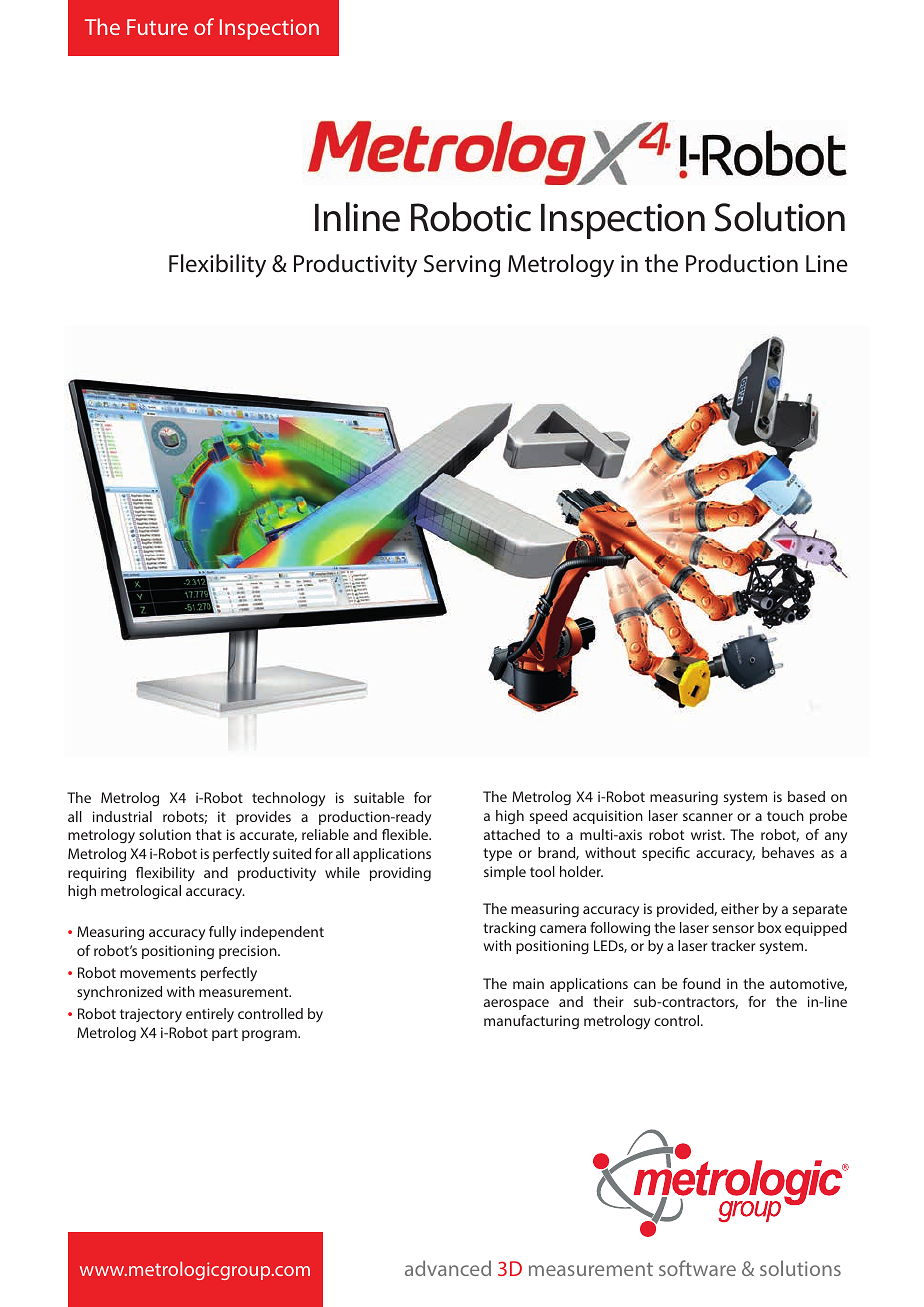 This document has width=924, height=1307. What do you see at coordinates (209, 834) in the document?
I see `that` at bounding box center [209, 834].
